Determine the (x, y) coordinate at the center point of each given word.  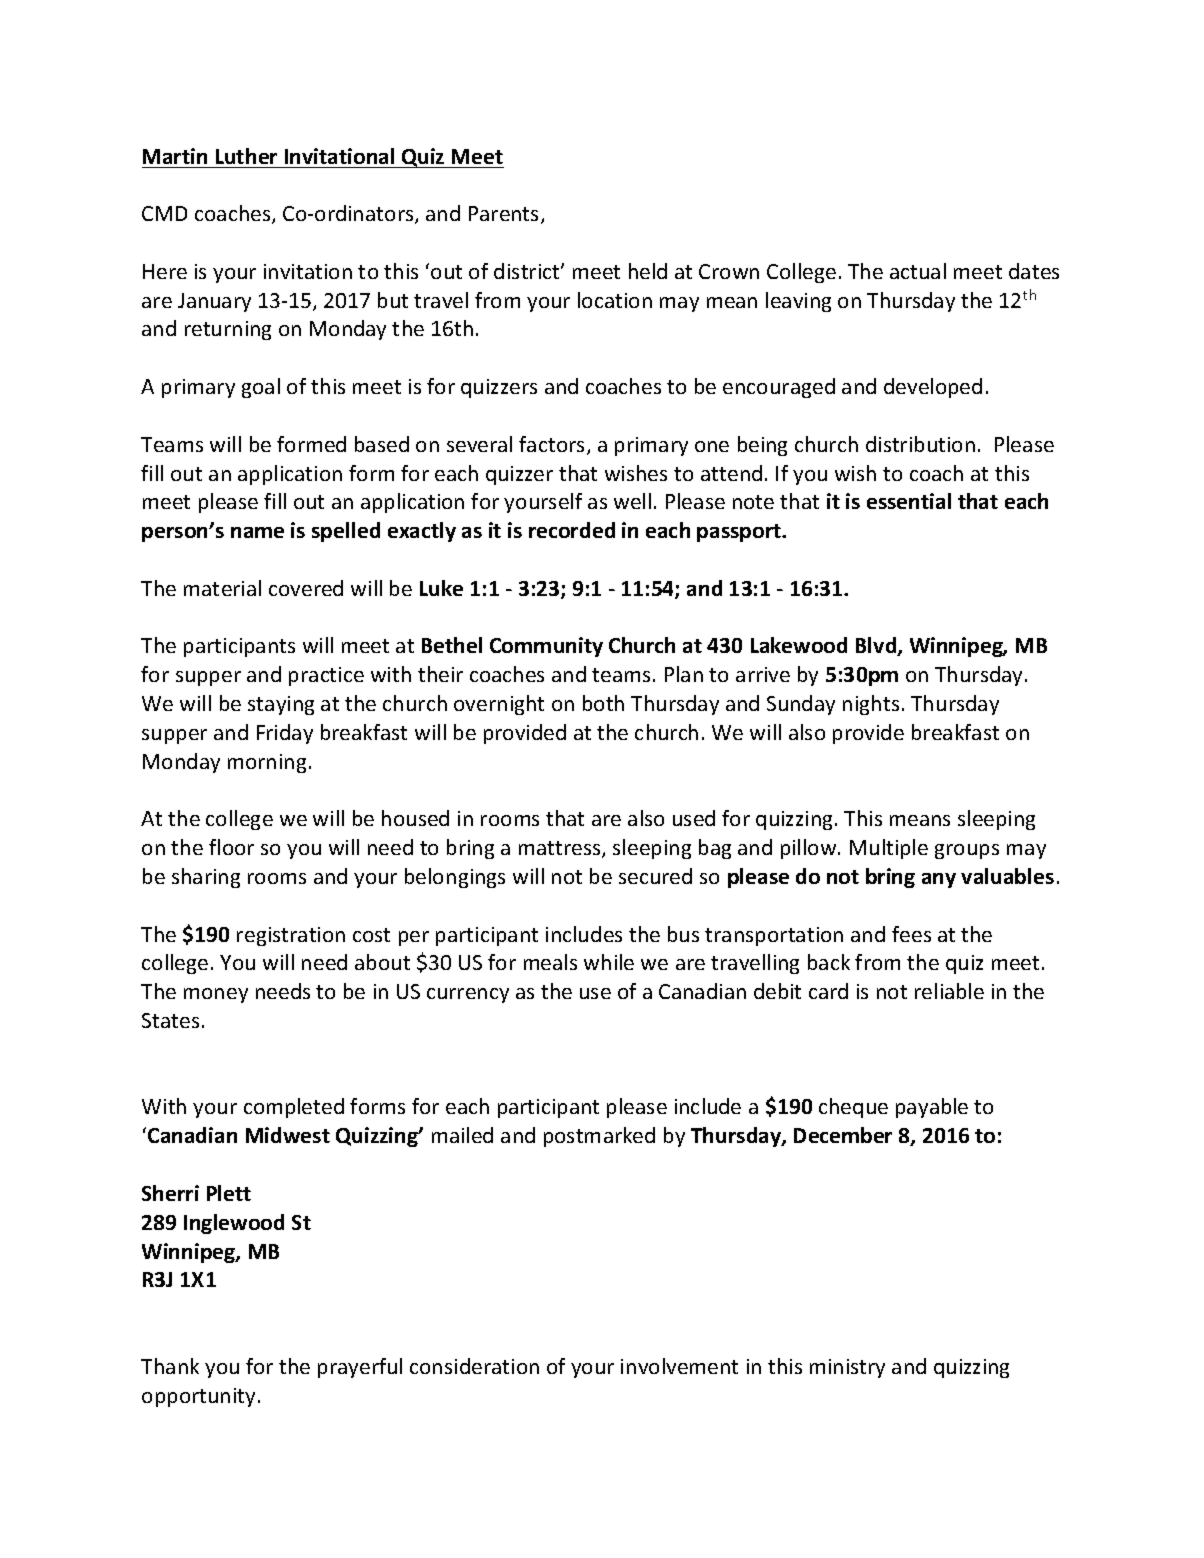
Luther (246, 156)
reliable (949, 991)
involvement (679, 1366)
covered (306, 588)
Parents (505, 215)
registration (291, 936)
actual (918, 271)
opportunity (198, 1397)
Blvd (877, 646)
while (609, 962)
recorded (572, 530)
